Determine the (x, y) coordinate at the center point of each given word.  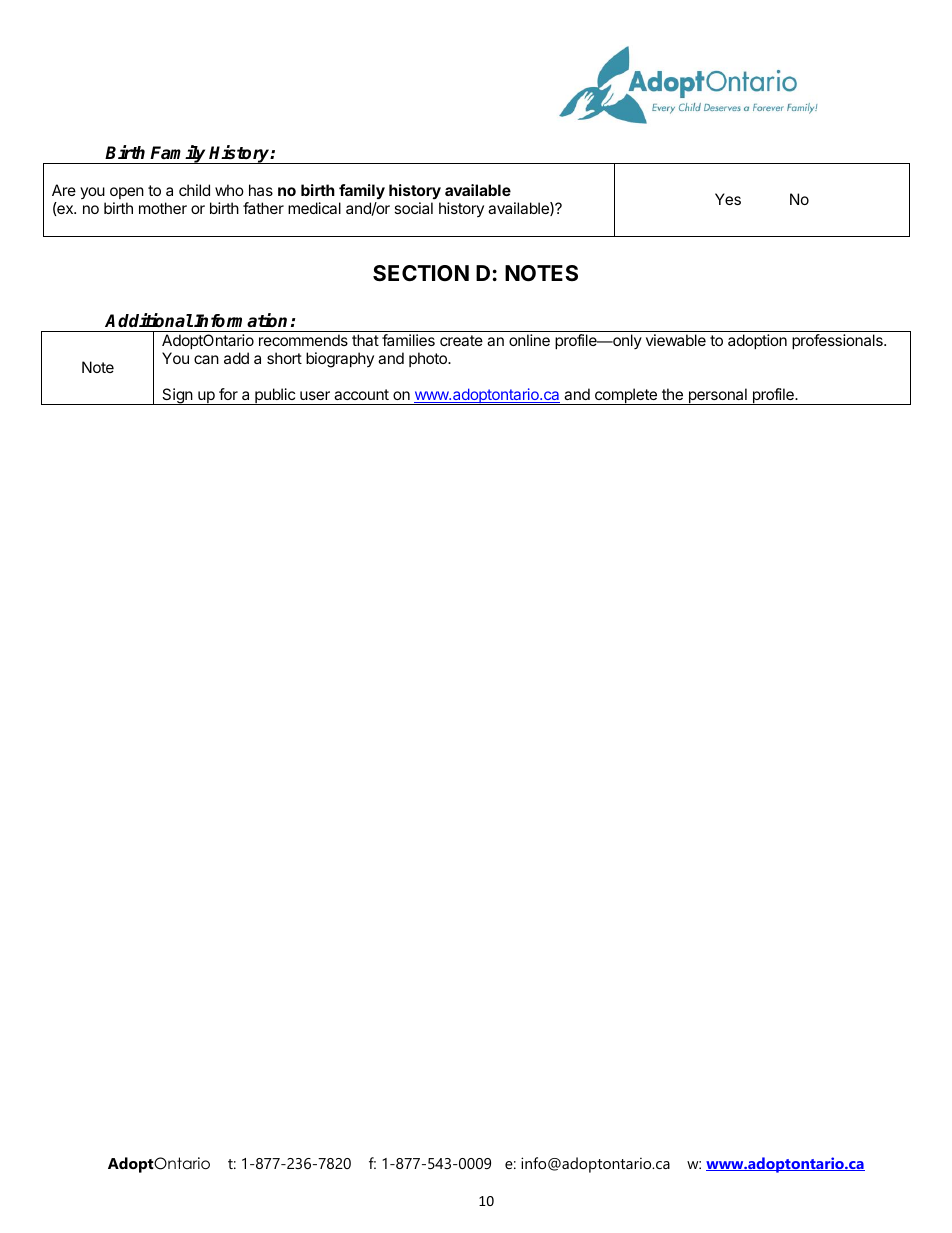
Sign (177, 396)
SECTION (421, 273)
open (127, 193)
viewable (676, 340)
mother (163, 208)
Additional (149, 320)
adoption (757, 341)
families (408, 340)
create (461, 340)
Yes (728, 199)
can (206, 359)
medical (314, 208)
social (413, 208)
